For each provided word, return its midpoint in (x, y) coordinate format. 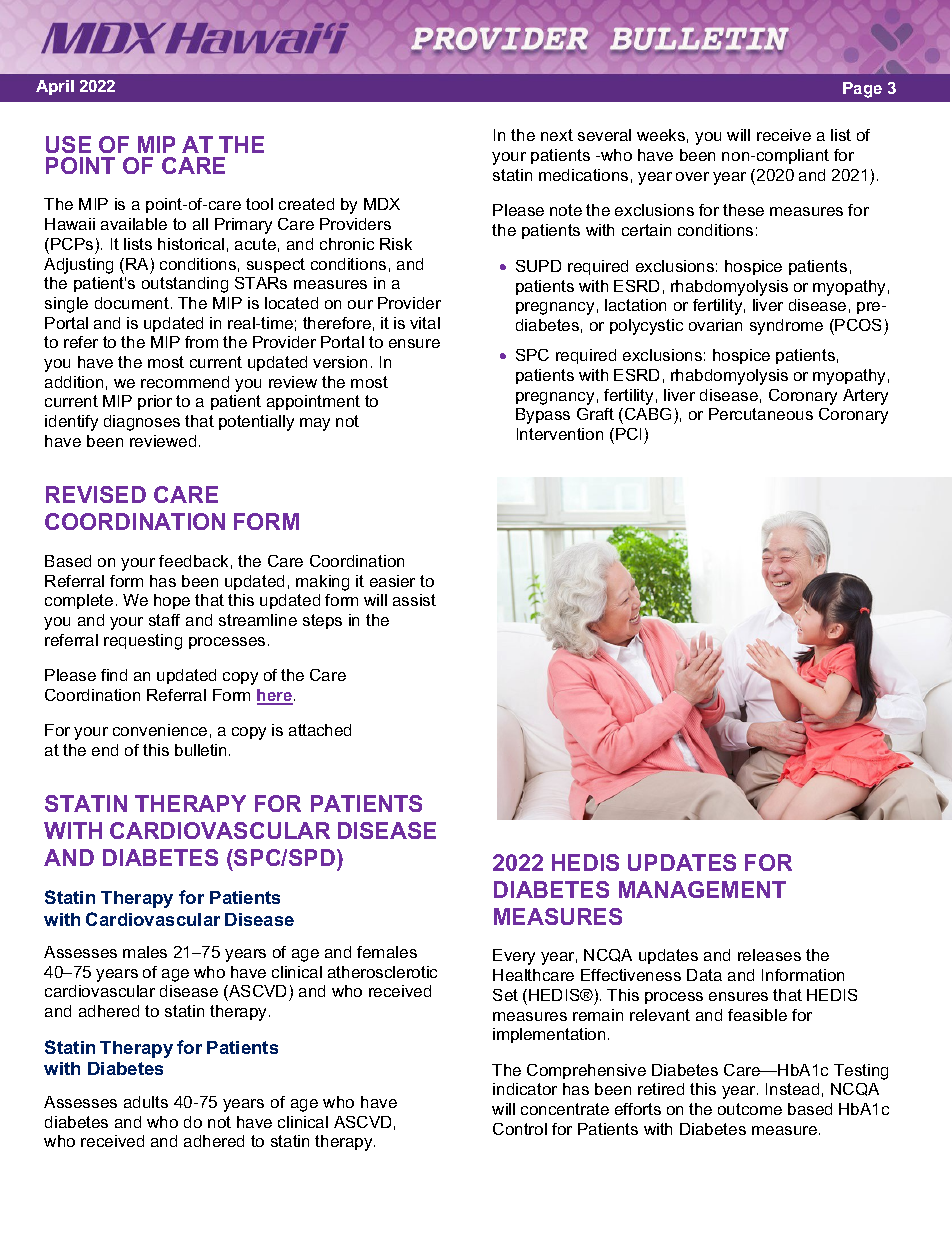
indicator (525, 1089)
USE (68, 144)
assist (414, 600)
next (557, 135)
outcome (750, 1109)
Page (862, 90)
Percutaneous (761, 414)
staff (164, 620)
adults (146, 1102)
